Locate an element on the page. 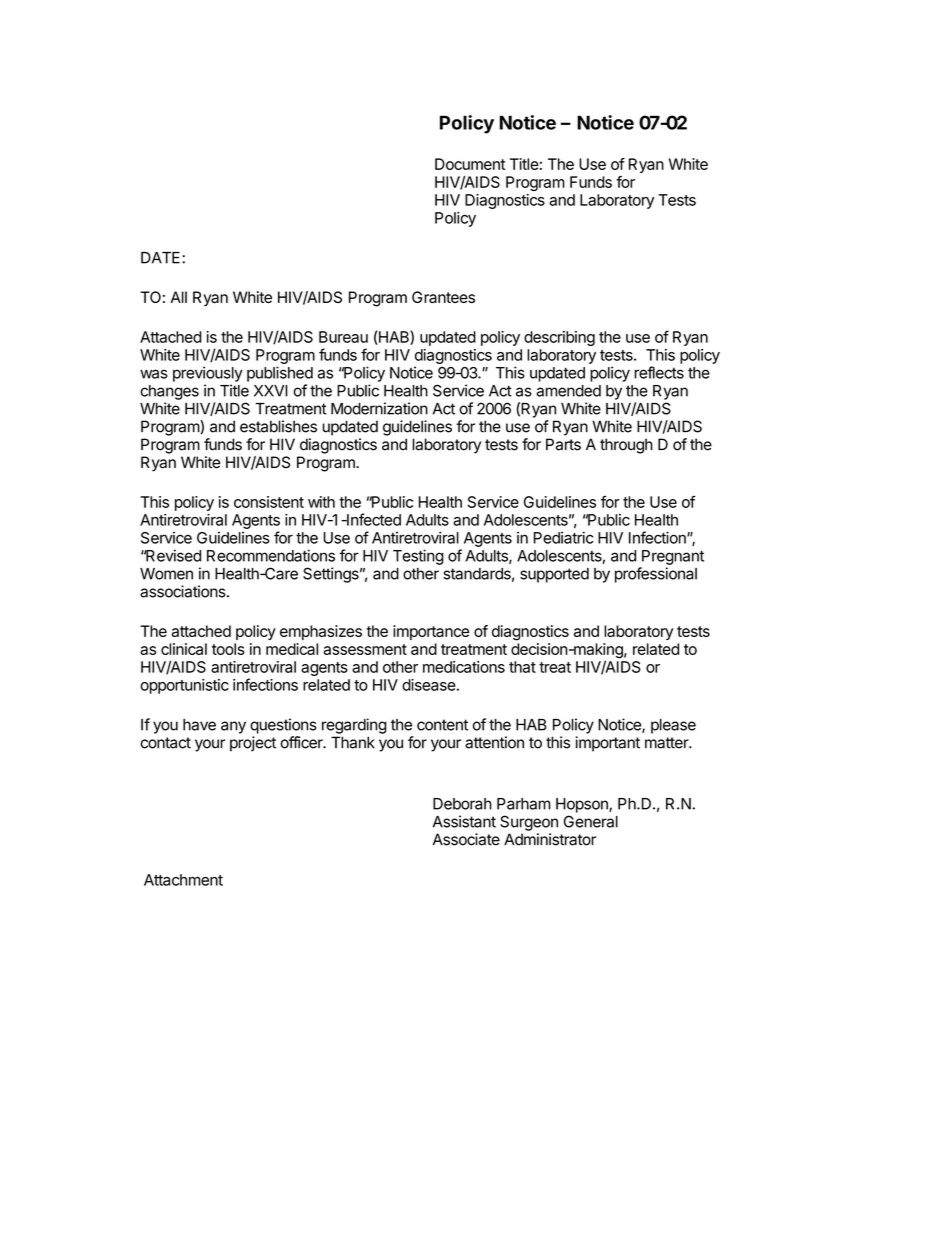 The width and height of the document is (952, 1233). previously is located at coordinates (208, 374).
